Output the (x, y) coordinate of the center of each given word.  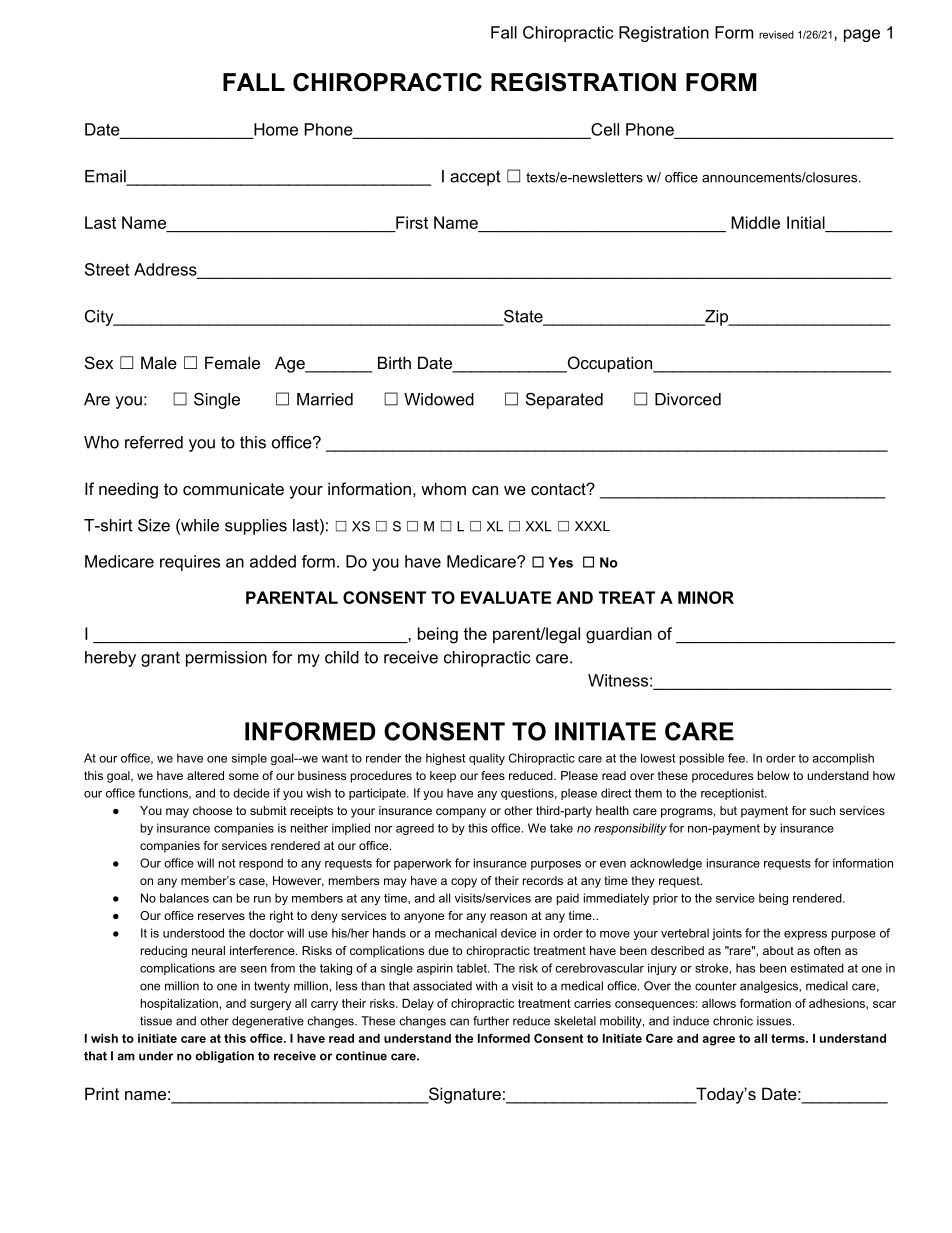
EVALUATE (506, 597)
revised (776, 34)
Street (107, 269)
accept (475, 178)
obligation (224, 1057)
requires (190, 563)
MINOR (706, 597)
